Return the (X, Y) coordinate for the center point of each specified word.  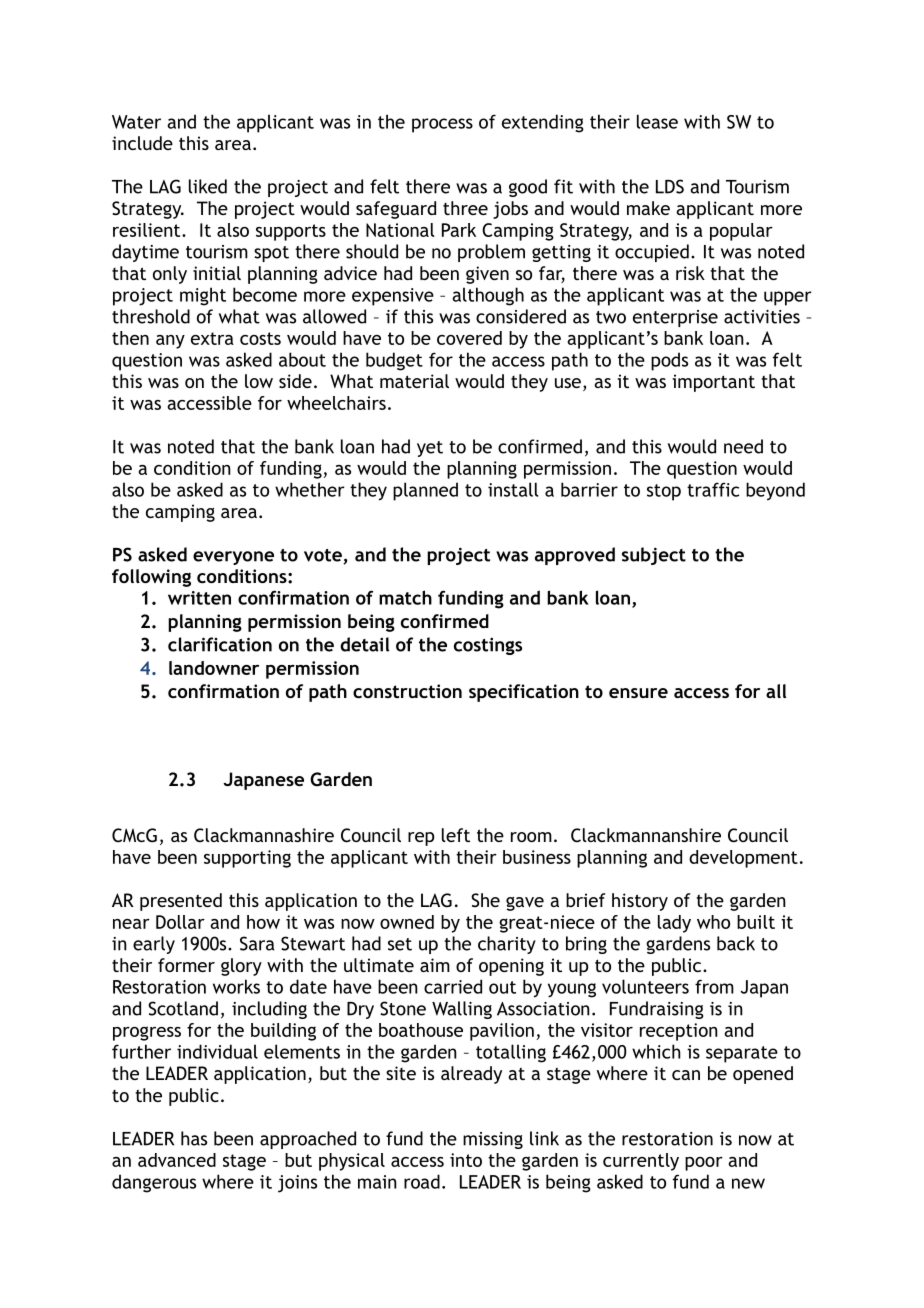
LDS (670, 186)
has (194, 1138)
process (442, 125)
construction (407, 691)
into (466, 1160)
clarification (220, 644)
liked (208, 186)
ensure (638, 693)
